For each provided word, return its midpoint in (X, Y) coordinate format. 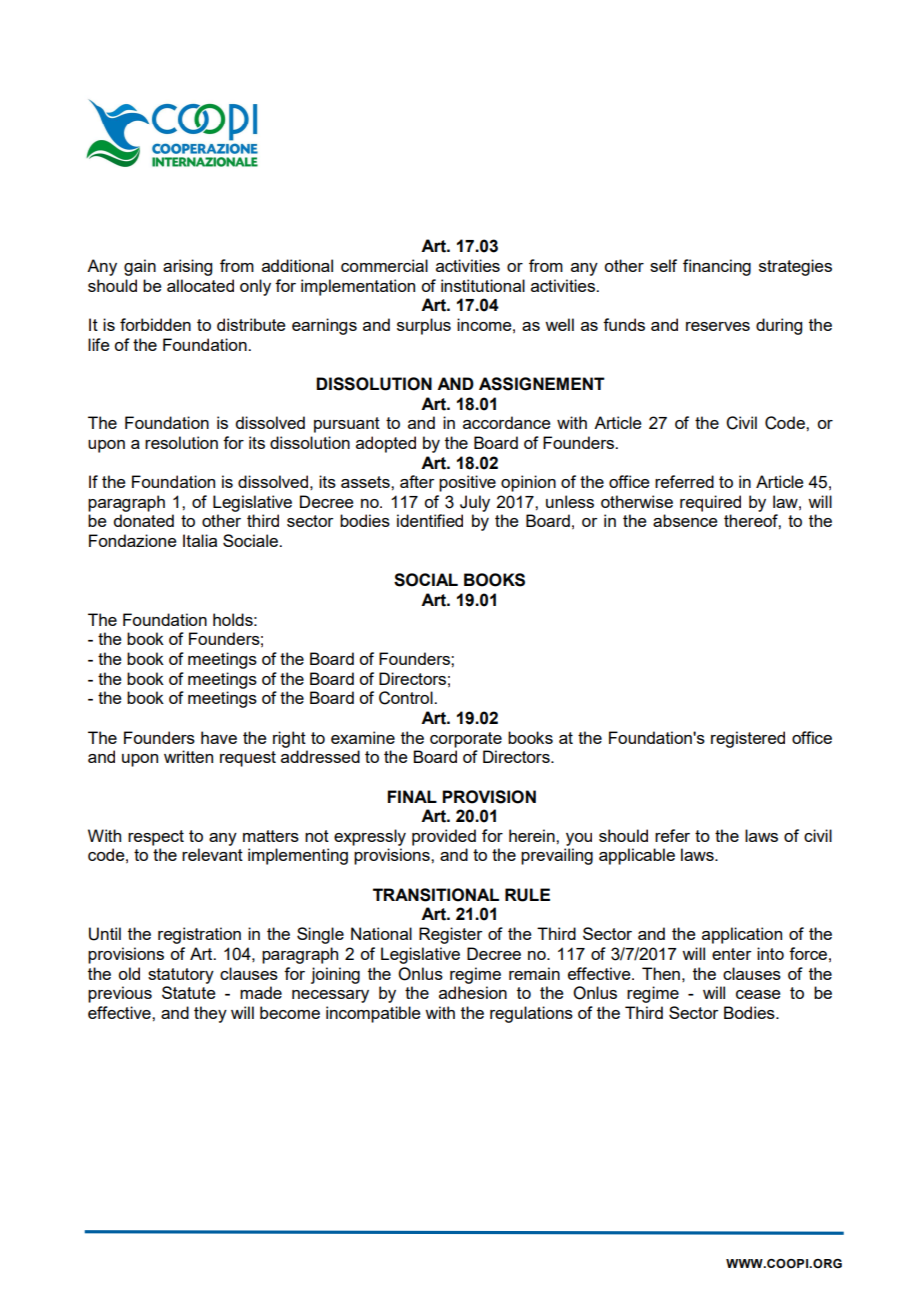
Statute (189, 992)
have (219, 737)
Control (407, 698)
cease (758, 994)
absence (685, 520)
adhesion (473, 992)
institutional (483, 285)
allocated (200, 285)
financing (717, 267)
